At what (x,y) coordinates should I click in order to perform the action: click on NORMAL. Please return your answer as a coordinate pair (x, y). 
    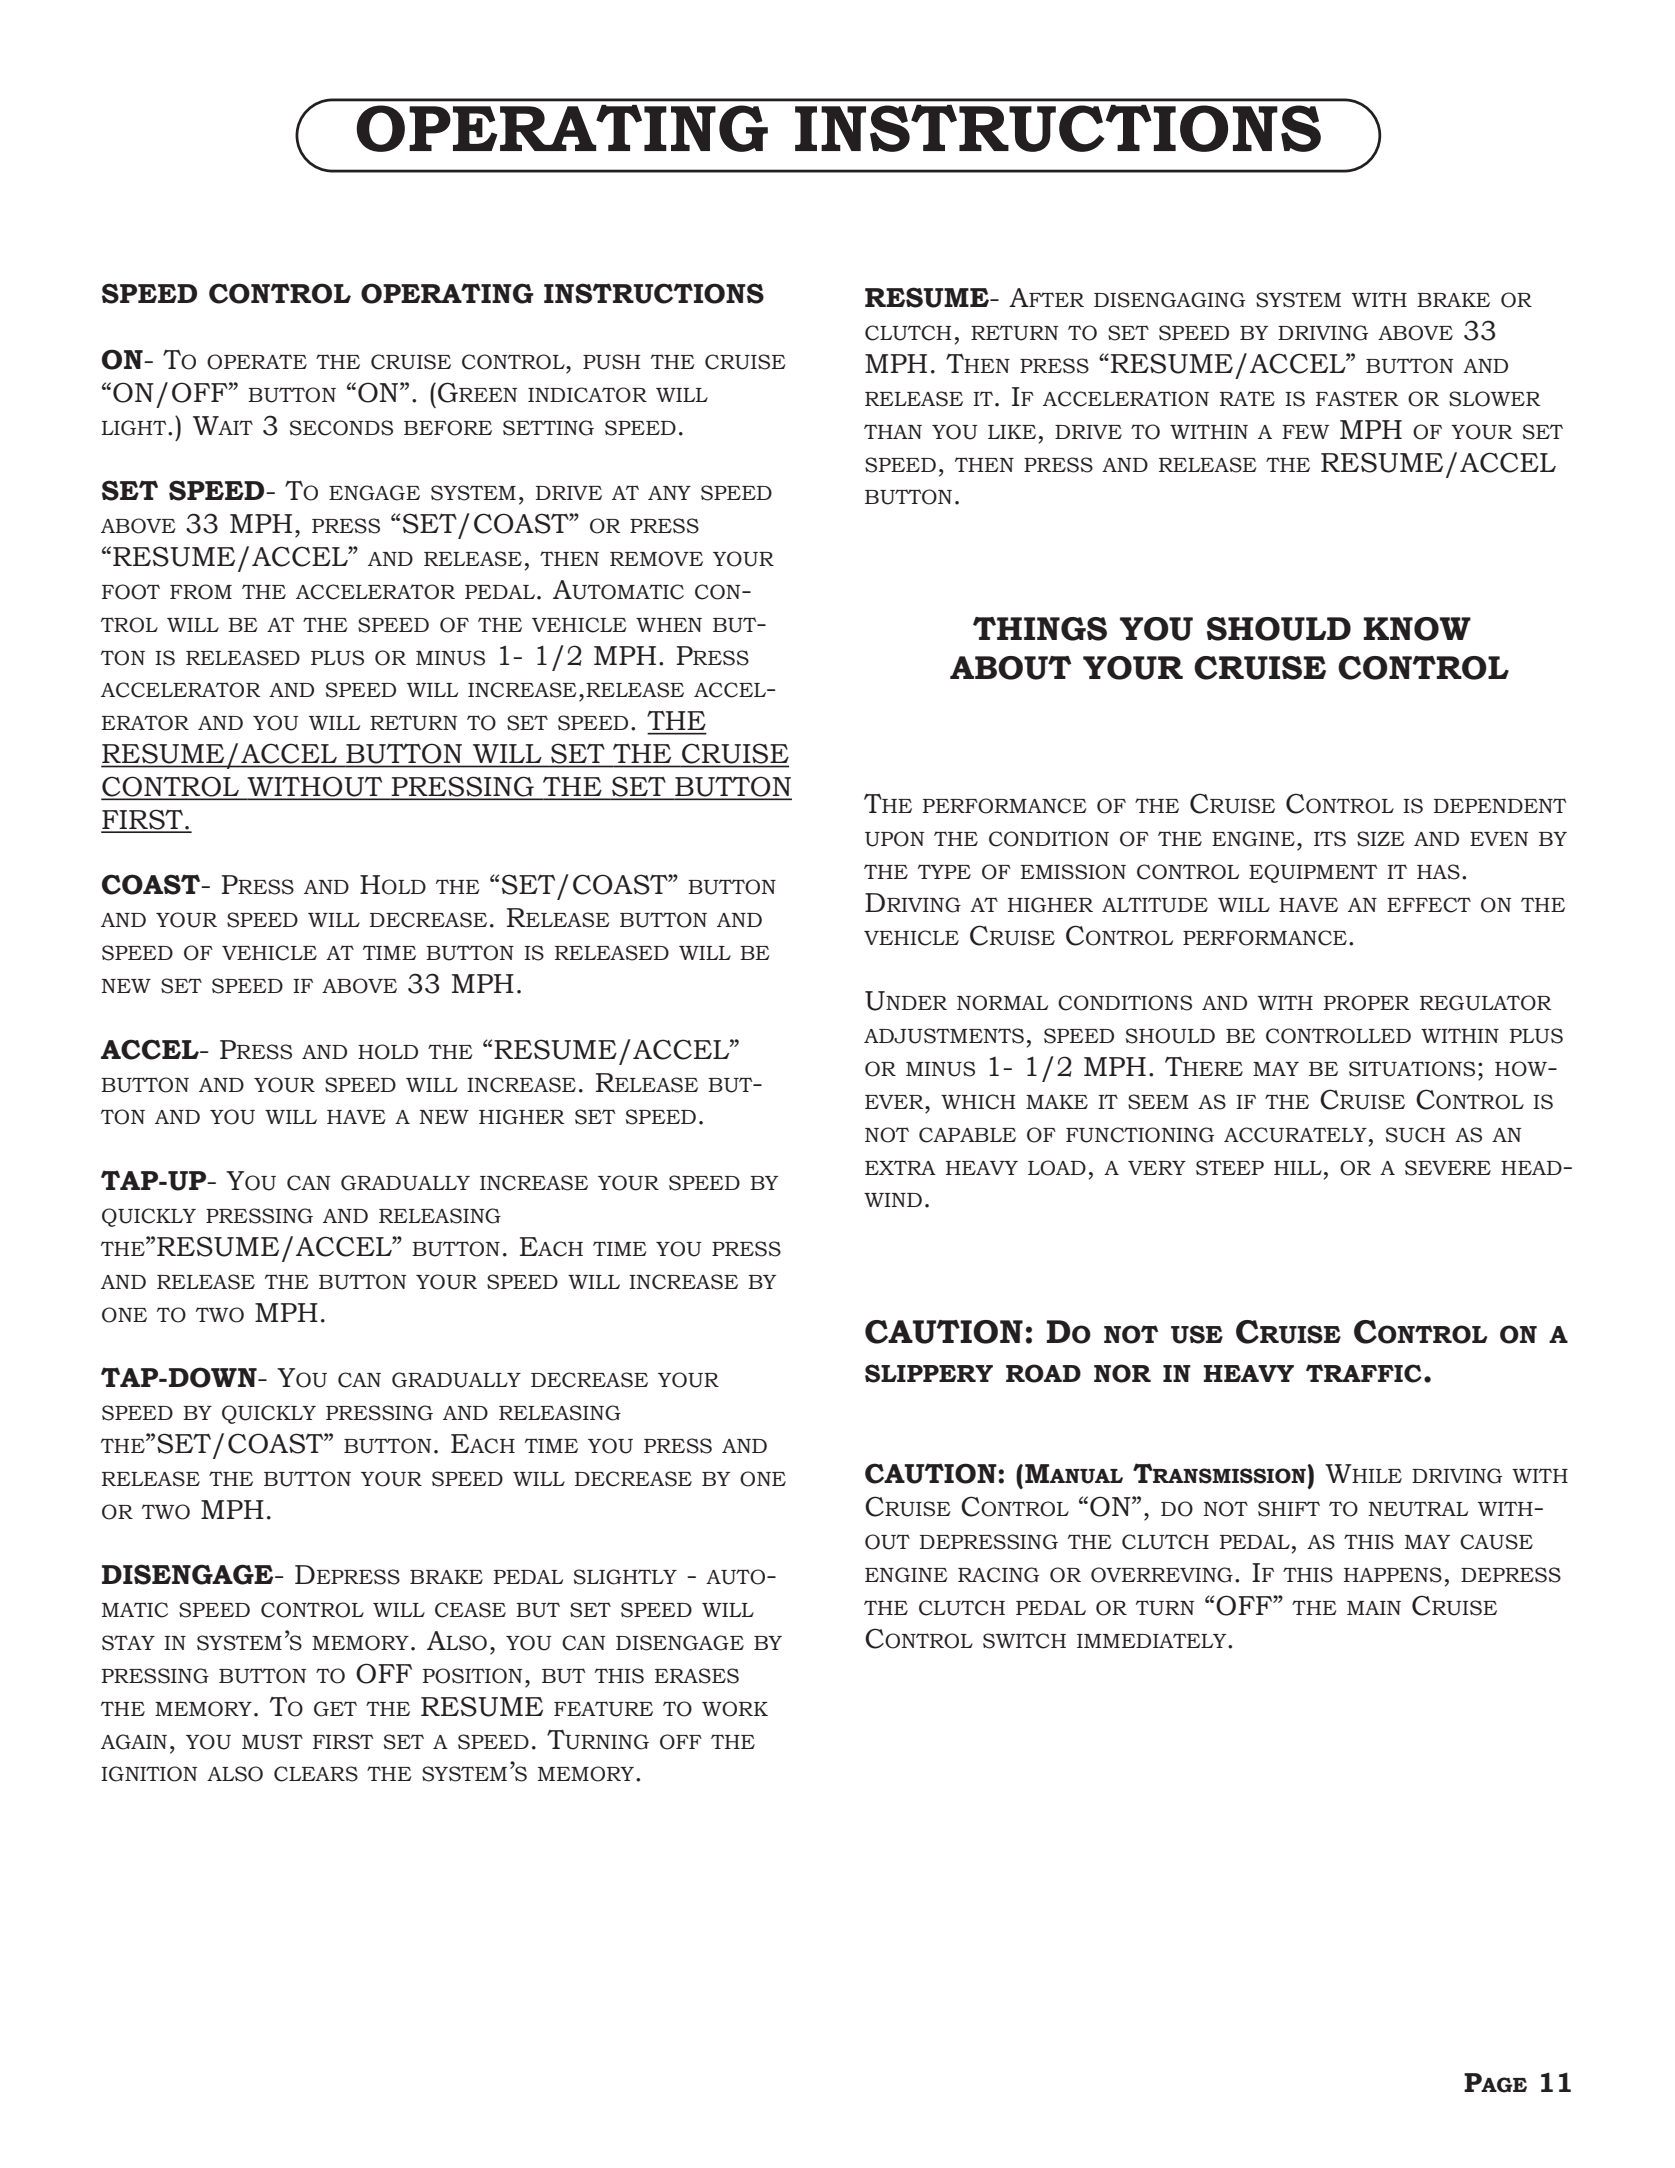
    Looking at the image, I should click on (1002, 1003).
